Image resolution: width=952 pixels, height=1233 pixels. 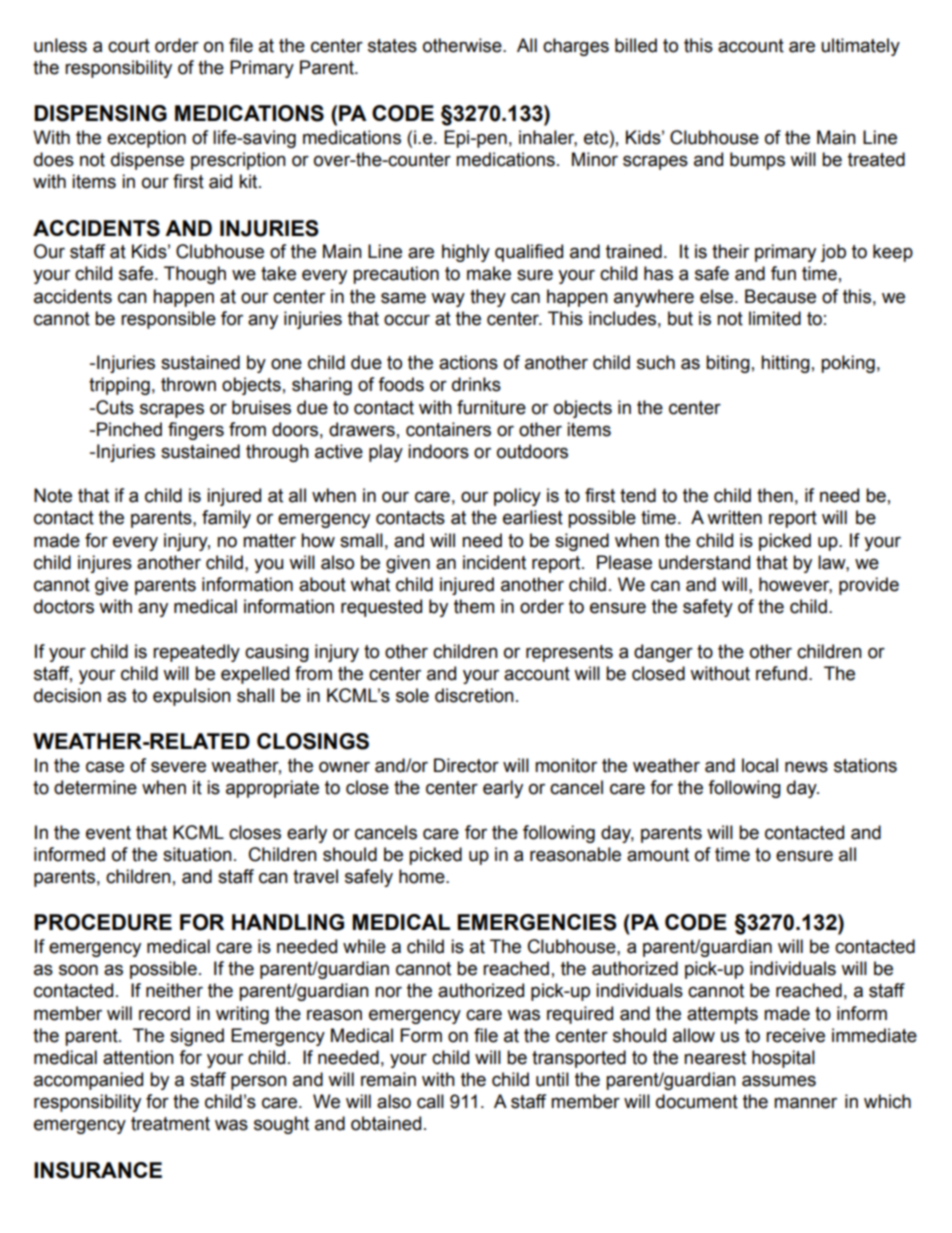 I want to click on Pinched, so click(x=129, y=429).
